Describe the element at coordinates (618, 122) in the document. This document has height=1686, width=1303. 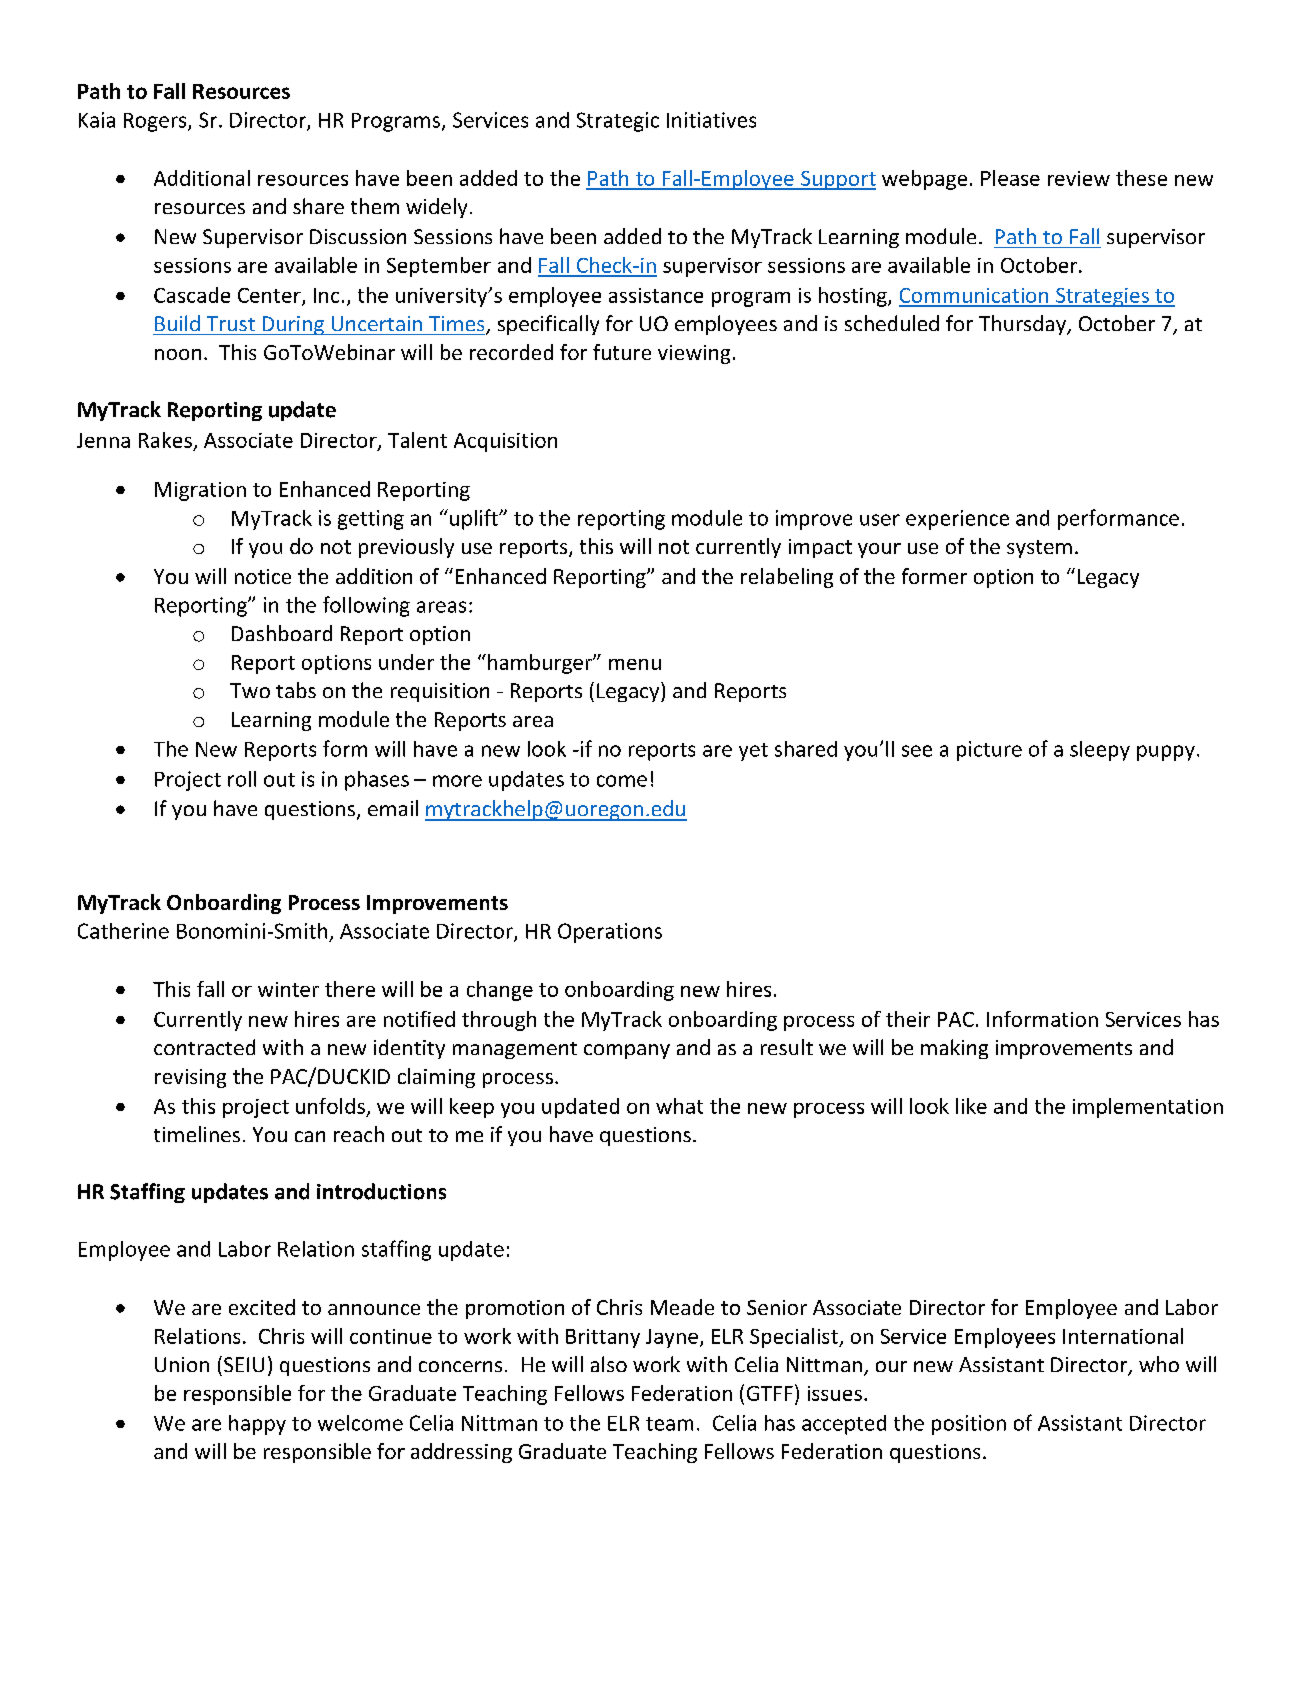
I see `Strategic` at that location.
